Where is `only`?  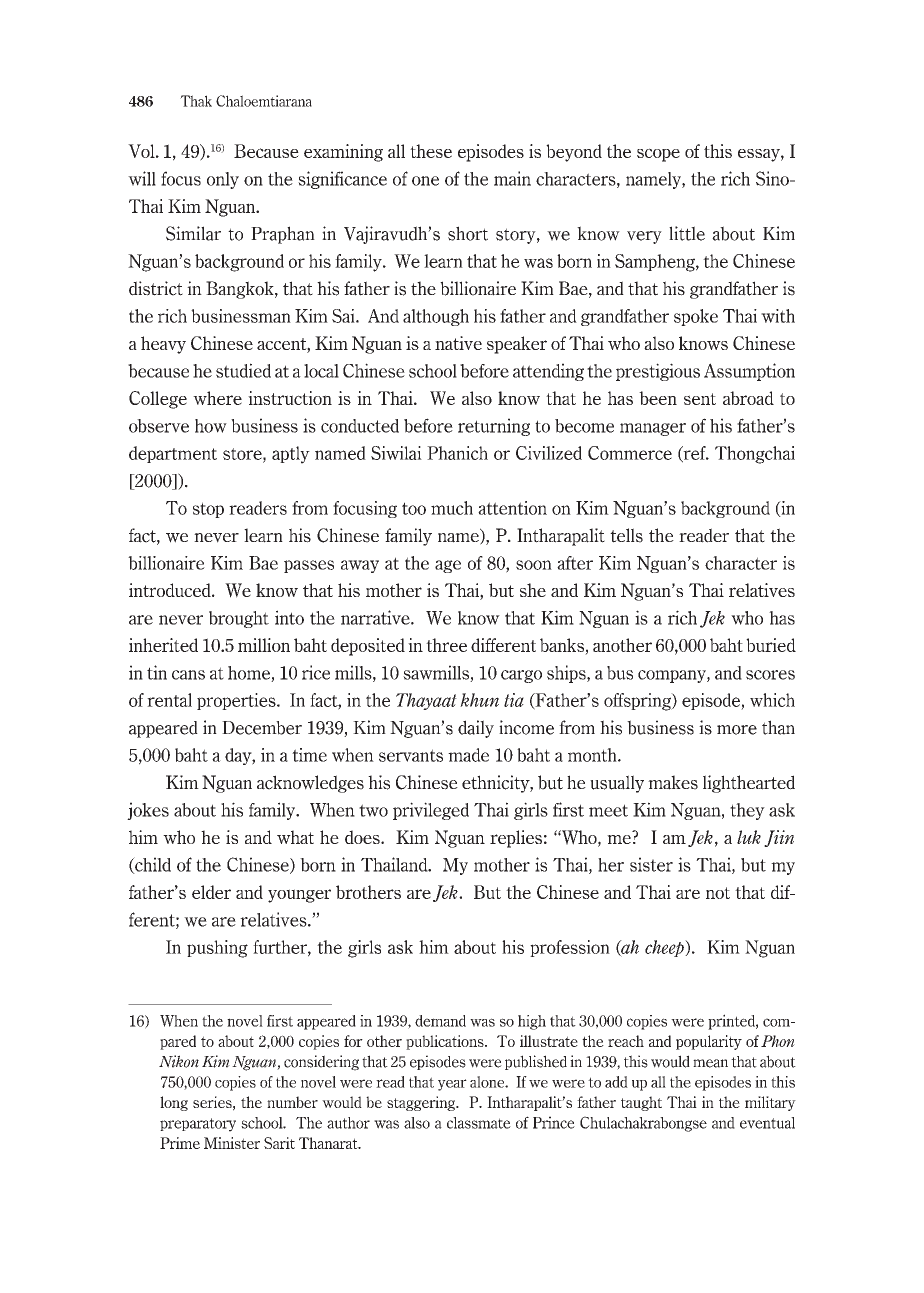
only is located at coordinates (223, 180).
